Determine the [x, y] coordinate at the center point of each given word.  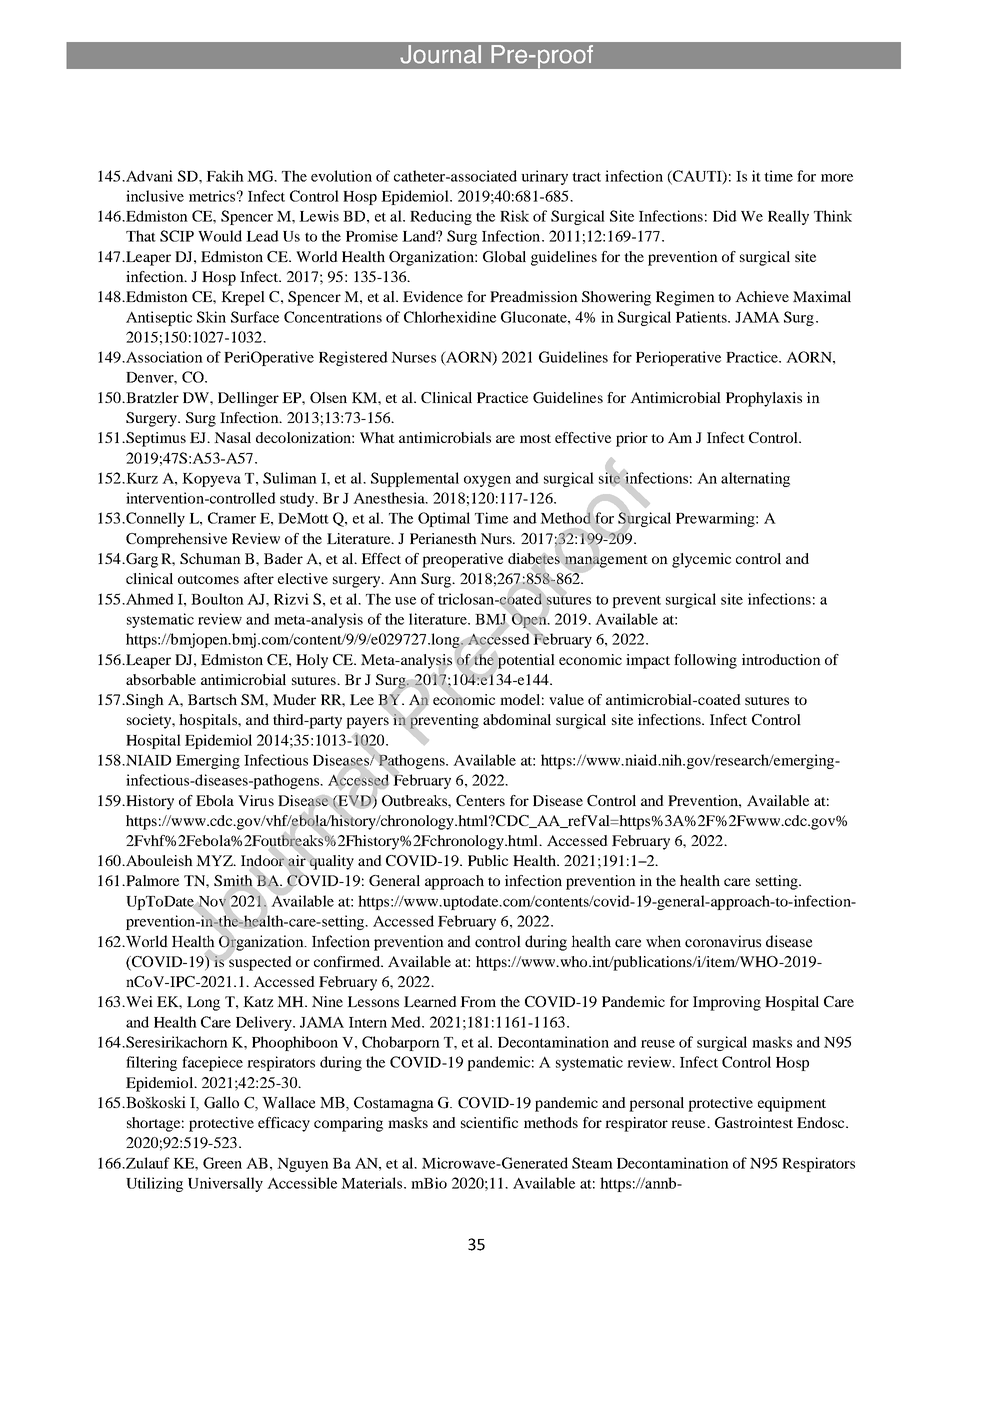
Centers [480, 800]
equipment [792, 1104]
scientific [489, 1122]
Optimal [444, 519]
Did [725, 216]
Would [220, 236]
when [663, 941]
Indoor [264, 861]
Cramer [232, 518]
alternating [755, 479]
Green [222, 1163]
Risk [514, 216]
